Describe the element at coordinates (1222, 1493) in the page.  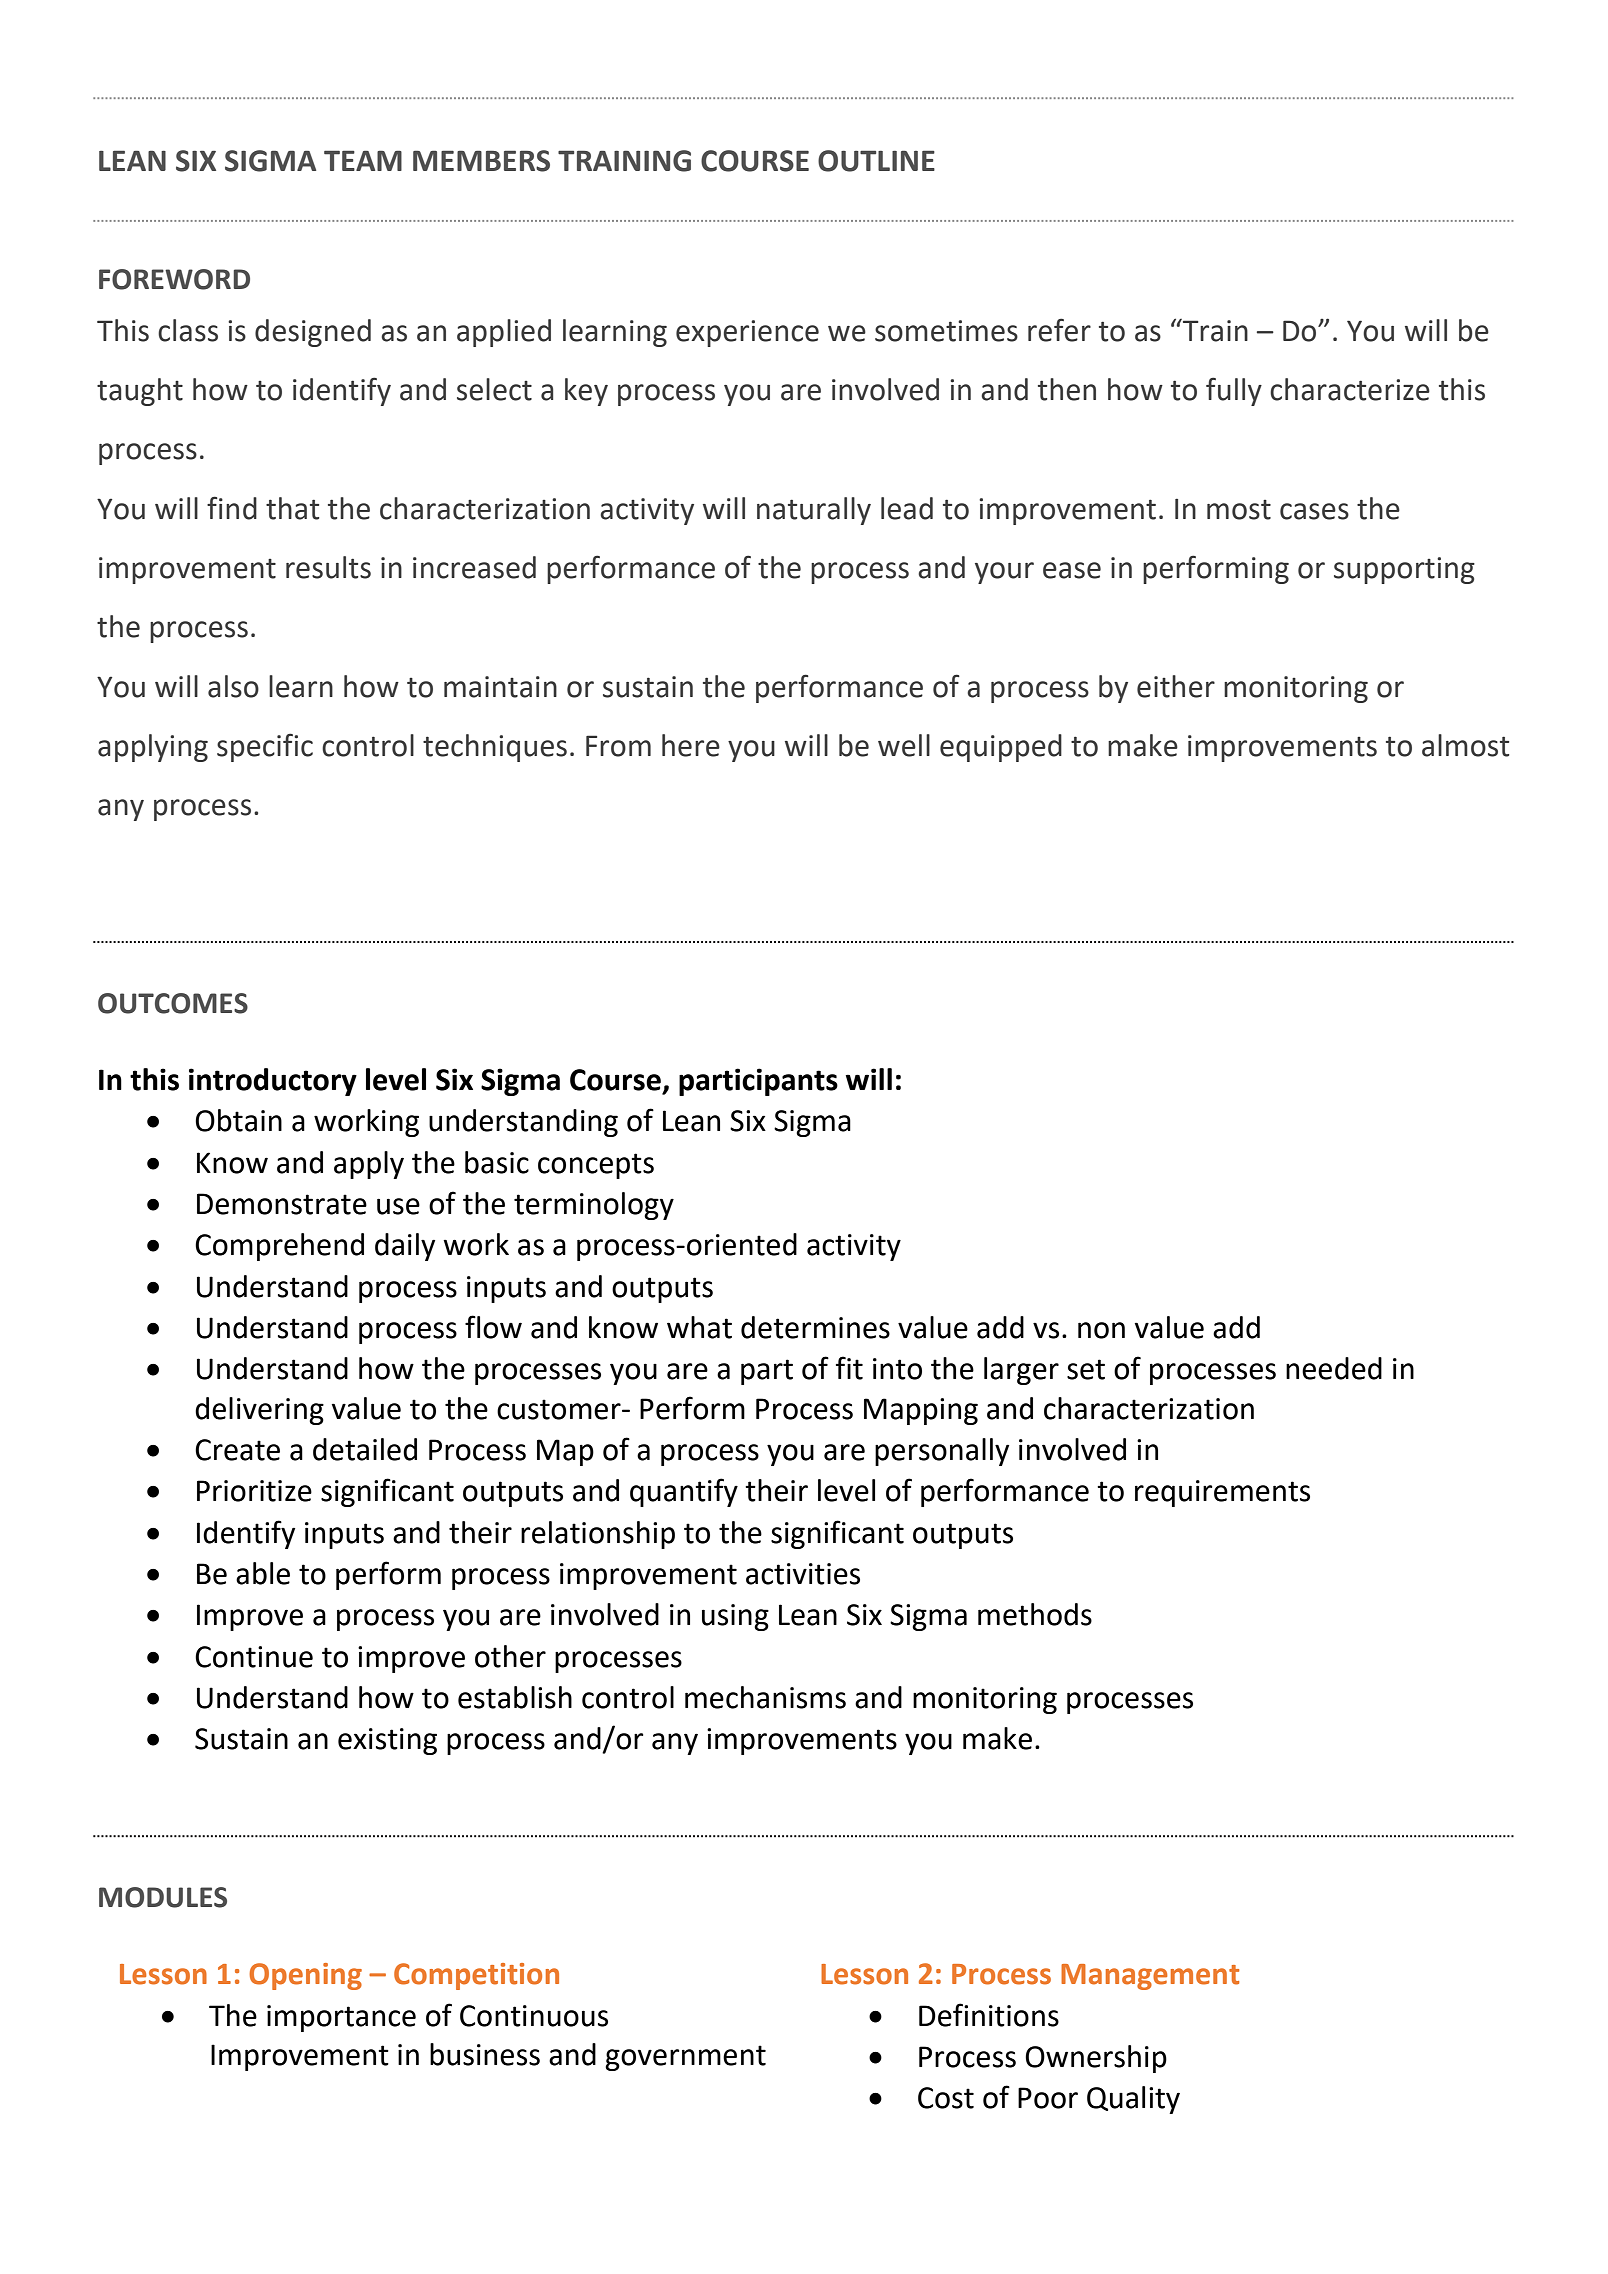
I see `requirements` at that location.
